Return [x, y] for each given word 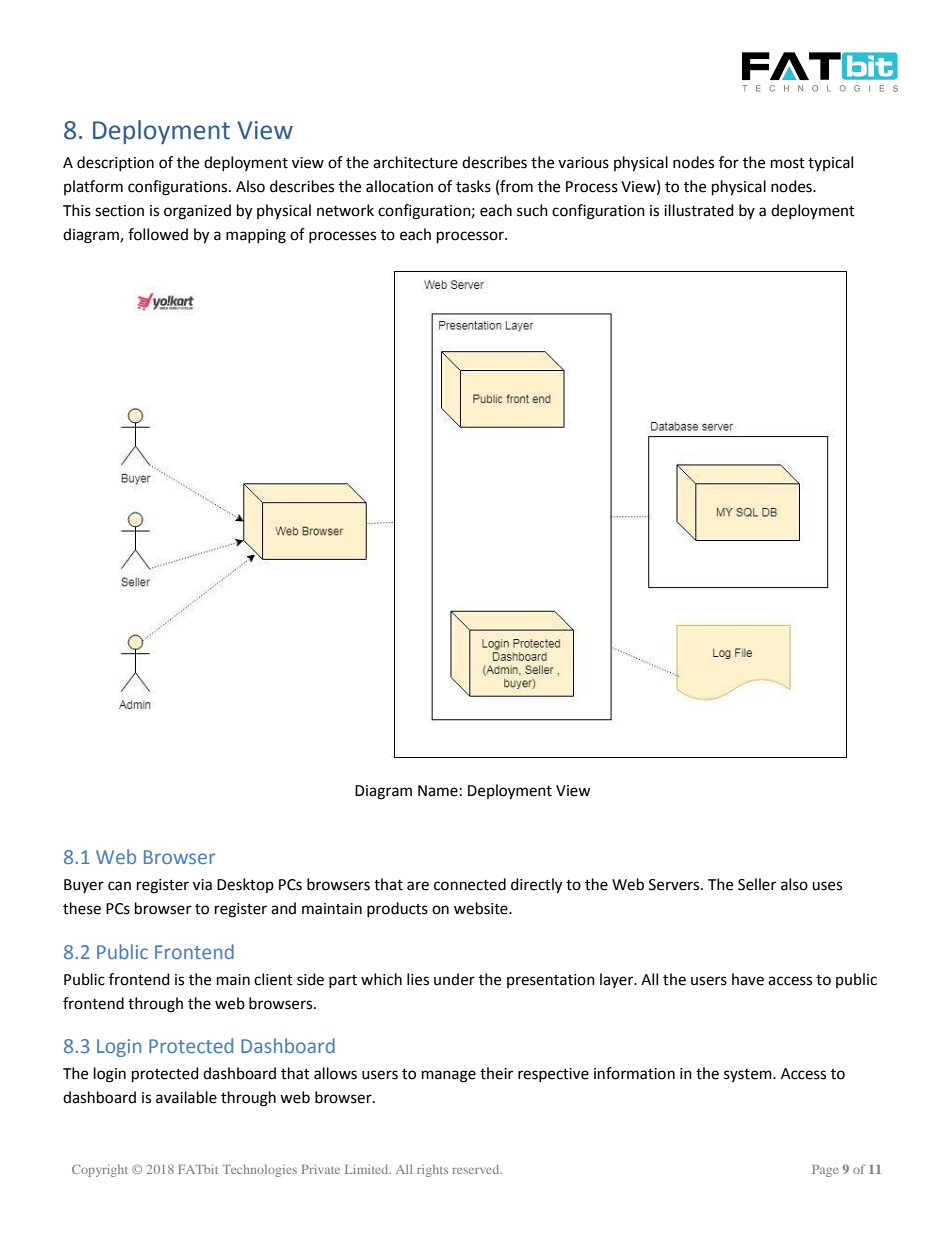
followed [158, 234]
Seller [757, 884]
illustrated [699, 210]
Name [438, 791]
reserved [477, 1169]
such [532, 210]
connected [470, 884]
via [202, 885]
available [186, 1097]
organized [197, 212]
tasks [473, 186]
